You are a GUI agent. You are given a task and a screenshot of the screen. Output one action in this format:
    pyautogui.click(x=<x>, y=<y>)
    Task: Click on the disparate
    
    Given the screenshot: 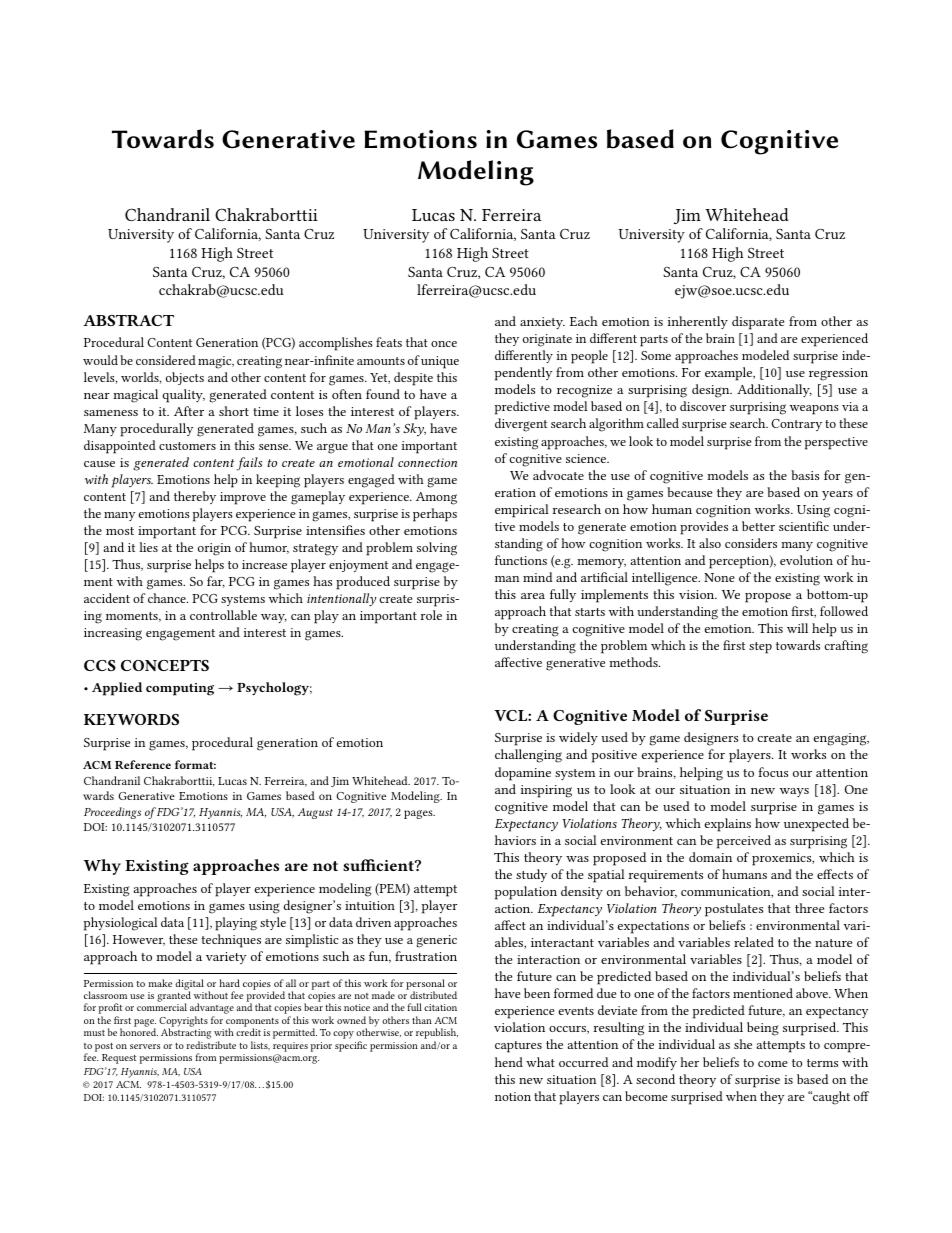 What is the action you would take?
    pyautogui.click(x=758, y=323)
